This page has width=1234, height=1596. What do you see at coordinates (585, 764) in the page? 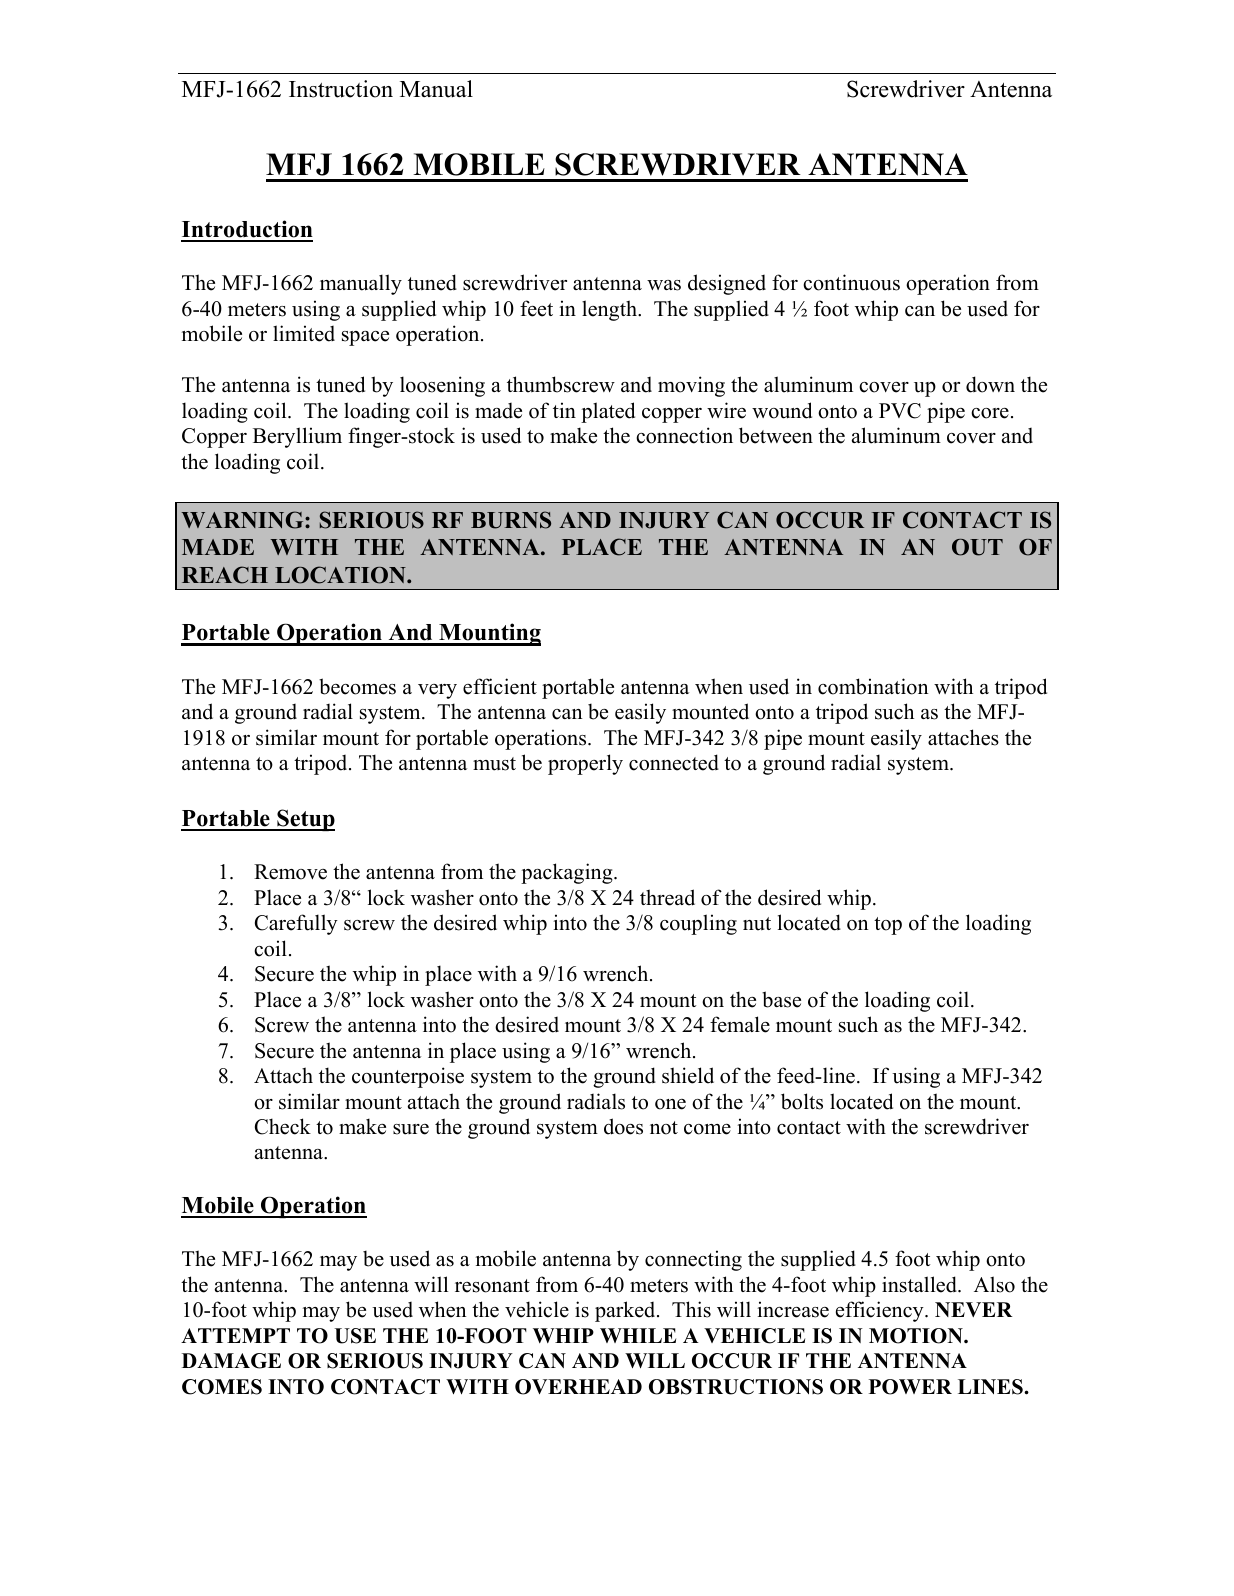
I see `properly` at bounding box center [585, 764].
